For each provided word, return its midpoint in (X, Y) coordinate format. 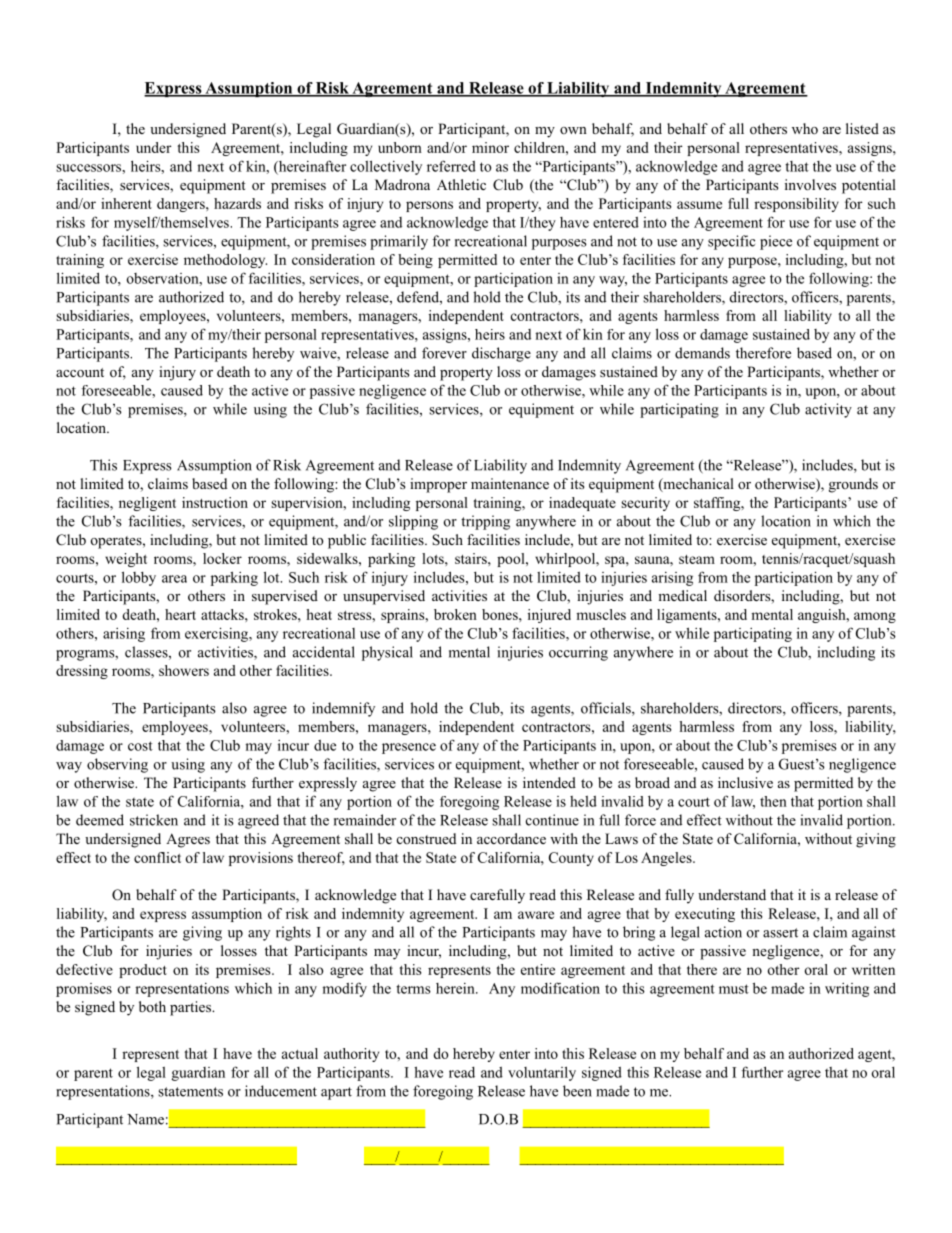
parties (191, 1008)
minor (490, 147)
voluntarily (542, 1073)
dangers (182, 205)
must (734, 989)
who (805, 128)
